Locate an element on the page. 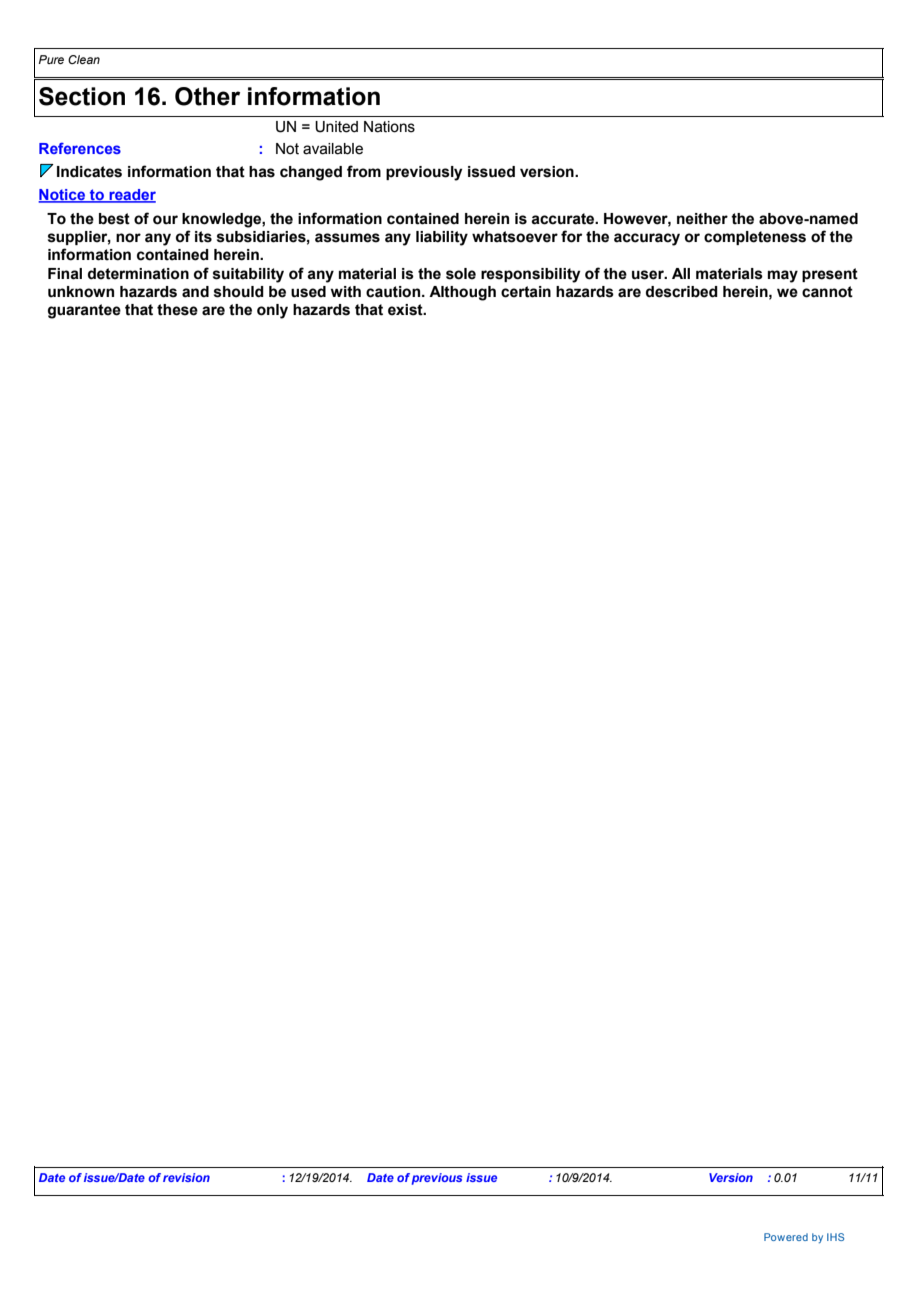 The image size is (924, 1308). exist is located at coordinates (406, 310).
